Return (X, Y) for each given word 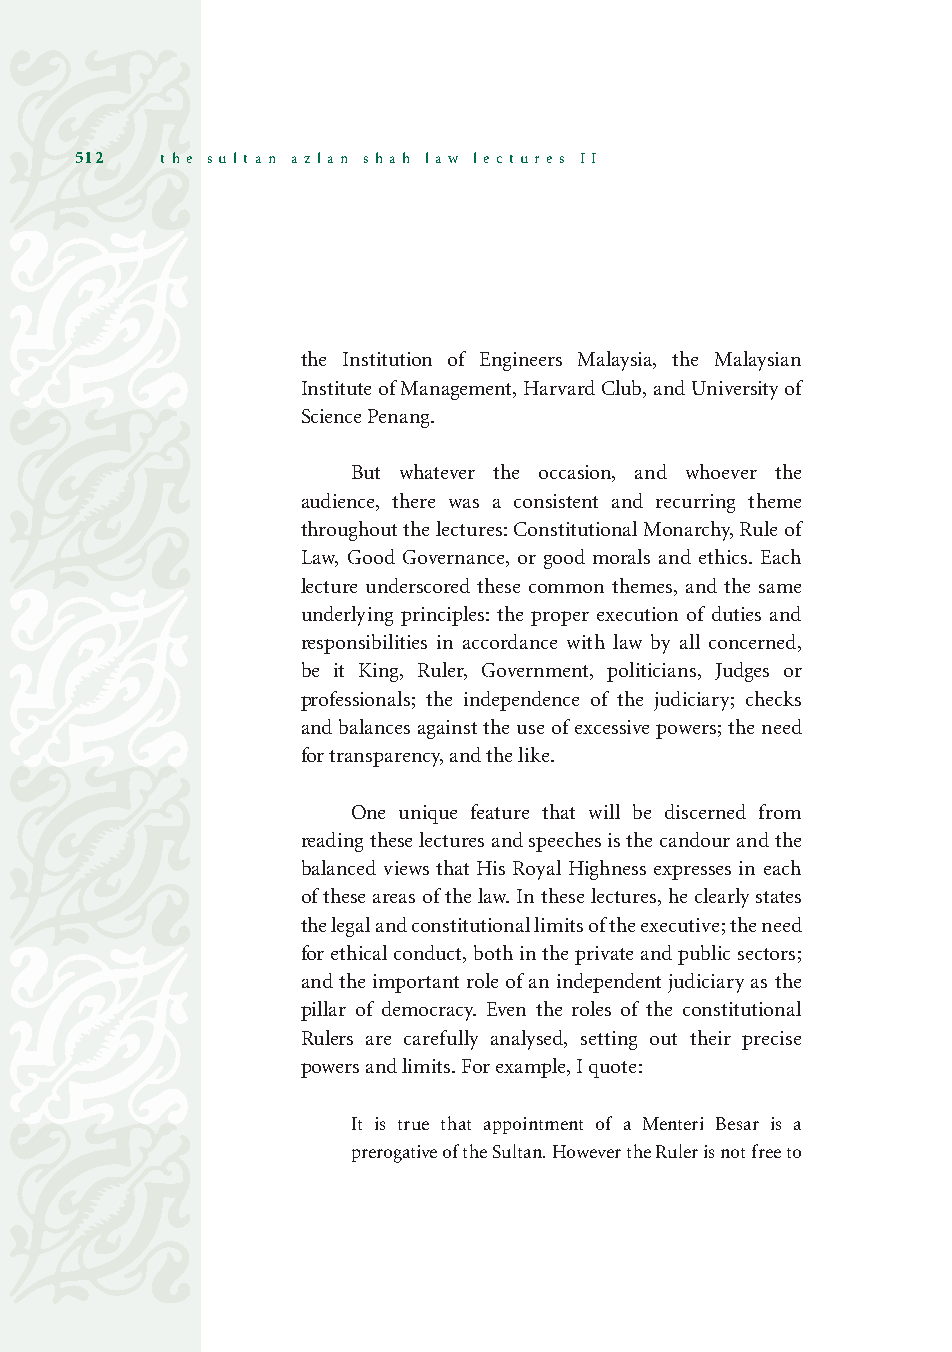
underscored (418, 585)
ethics (724, 556)
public (704, 955)
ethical (359, 952)
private (604, 955)
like (535, 754)
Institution (387, 359)
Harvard (559, 387)
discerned (705, 811)
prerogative (394, 1154)
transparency (386, 758)
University (735, 390)
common (566, 588)
